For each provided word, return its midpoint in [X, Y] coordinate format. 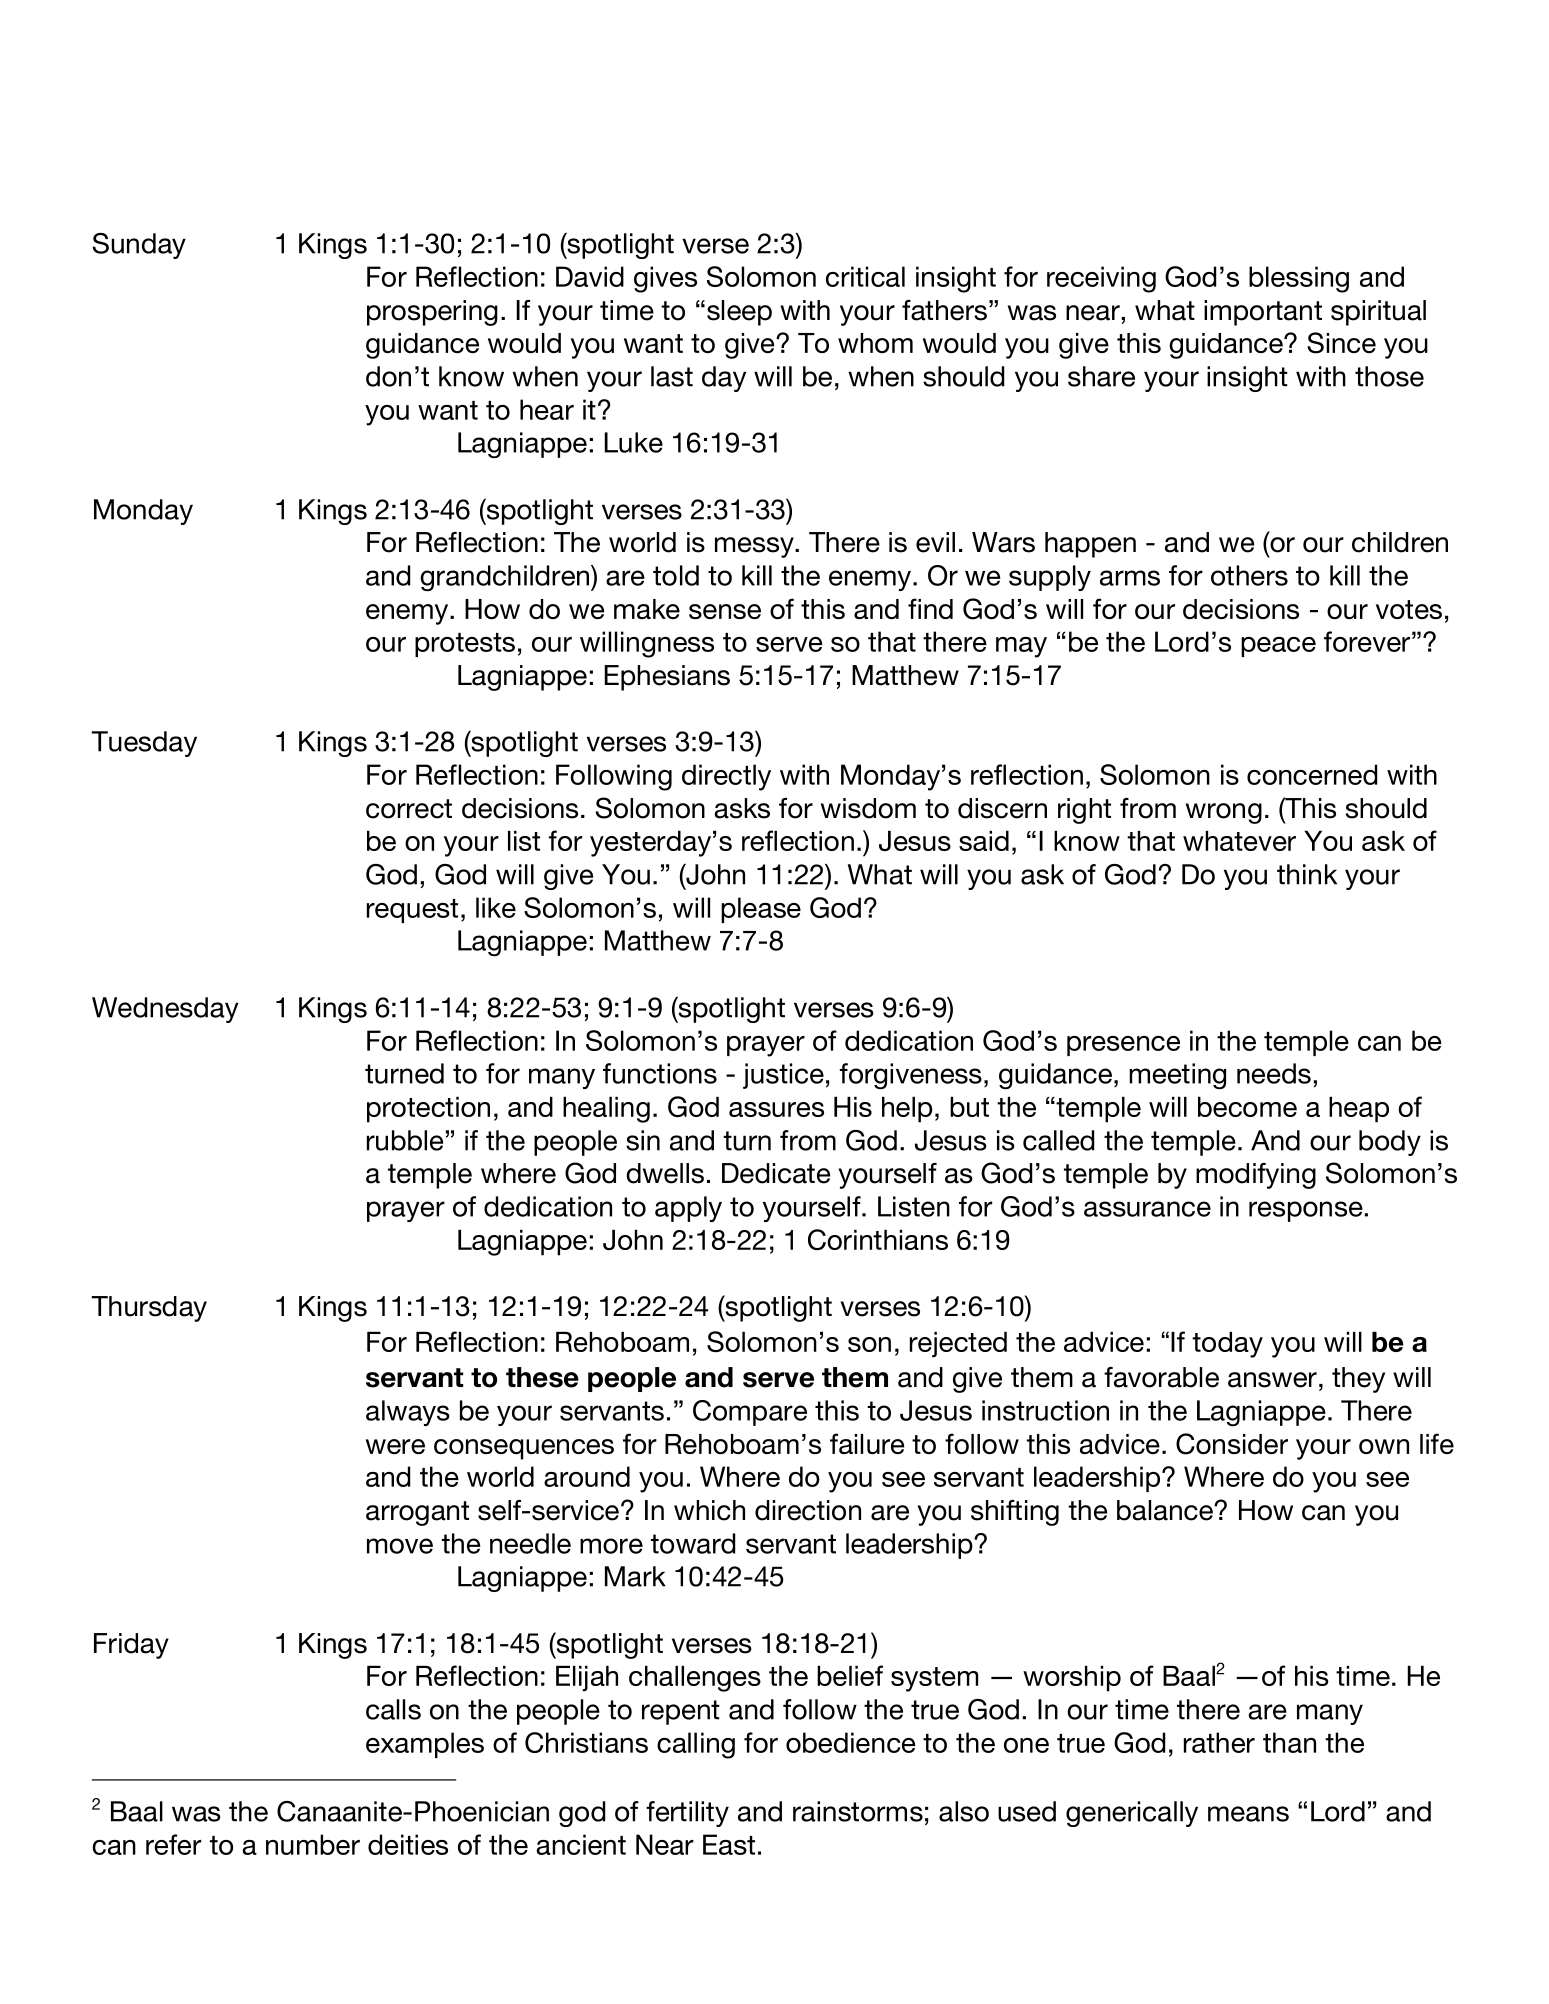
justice [783, 1076]
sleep [739, 313]
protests [465, 645]
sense [725, 611]
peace [1278, 647]
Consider [1232, 1444]
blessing [1299, 279]
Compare [750, 1413]
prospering [432, 313]
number [313, 1844]
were [395, 1446]
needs [1274, 1073]
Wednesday [165, 1010]
